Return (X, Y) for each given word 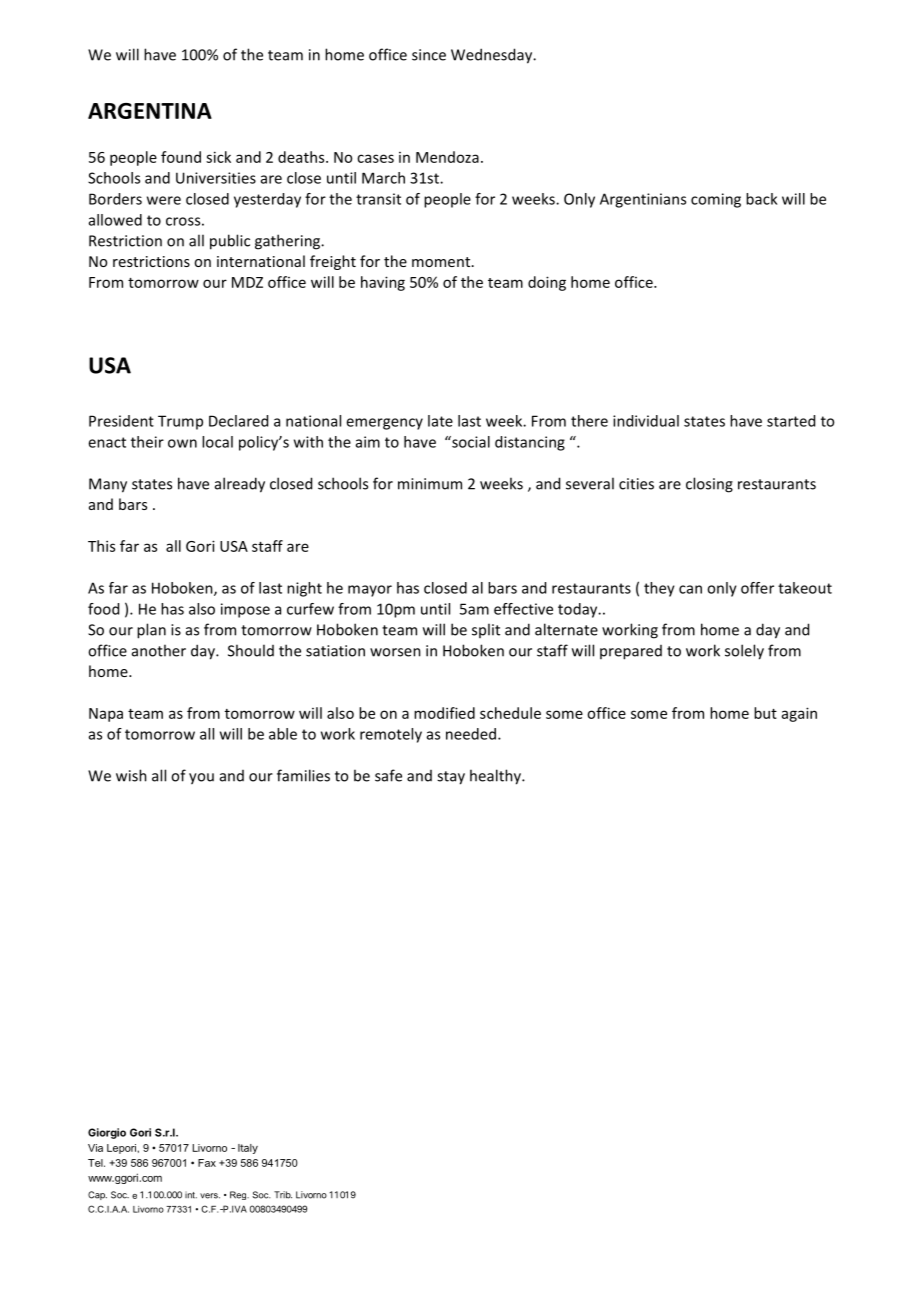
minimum (430, 484)
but (765, 713)
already (240, 485)
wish (131, 775)
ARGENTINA (150, 111)
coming (716, 200)
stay (451, 778)
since (429, 55)
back (761, 199)
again (799, 714)
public (230, 242)
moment (442, 262)
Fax (207, 1163)
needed (471, 734)
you (201, 779)
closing (709, 485)
